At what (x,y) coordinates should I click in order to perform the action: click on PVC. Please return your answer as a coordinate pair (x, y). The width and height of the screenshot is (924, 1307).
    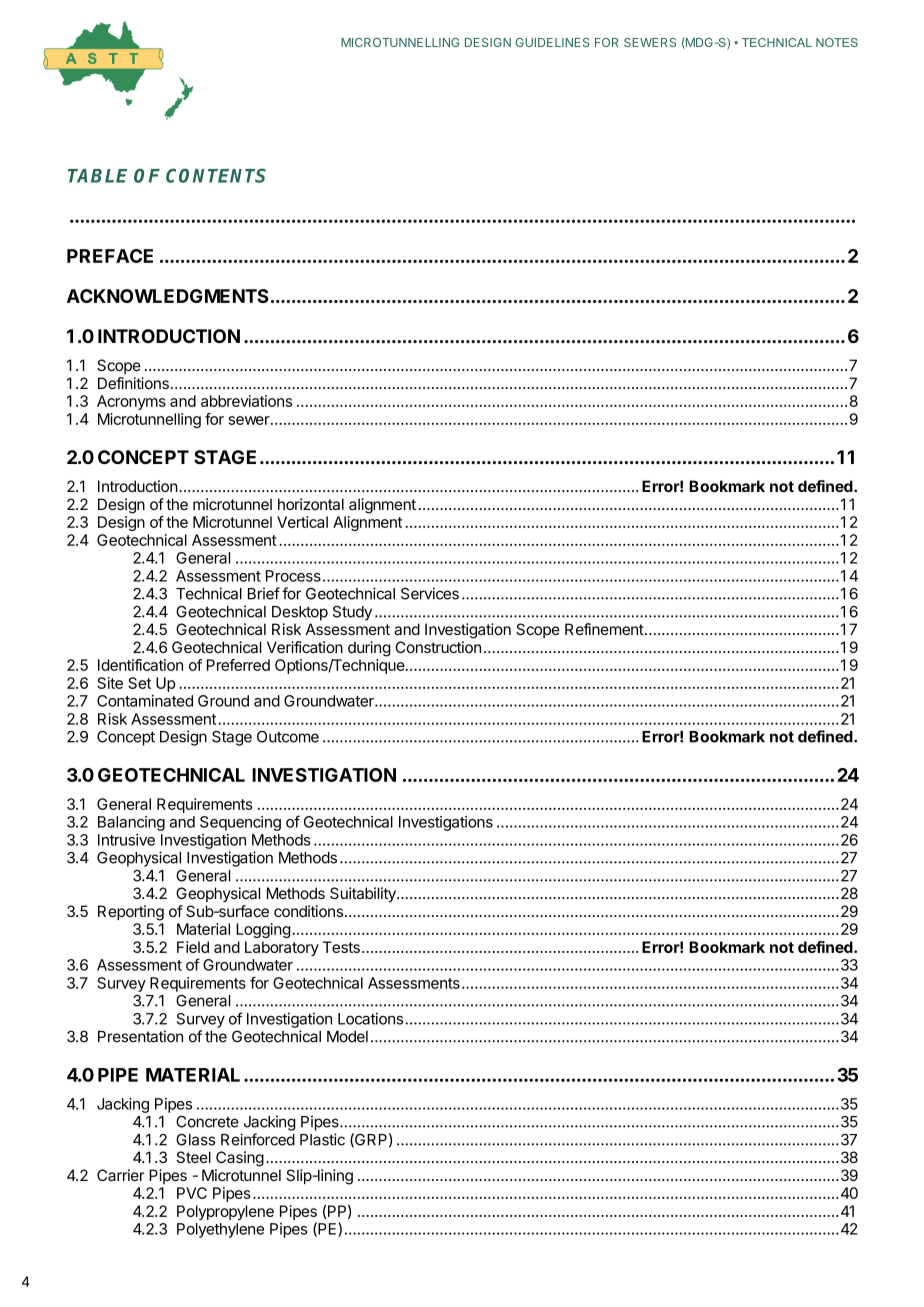
    Looking at the image, I should click on (192, 1193).
